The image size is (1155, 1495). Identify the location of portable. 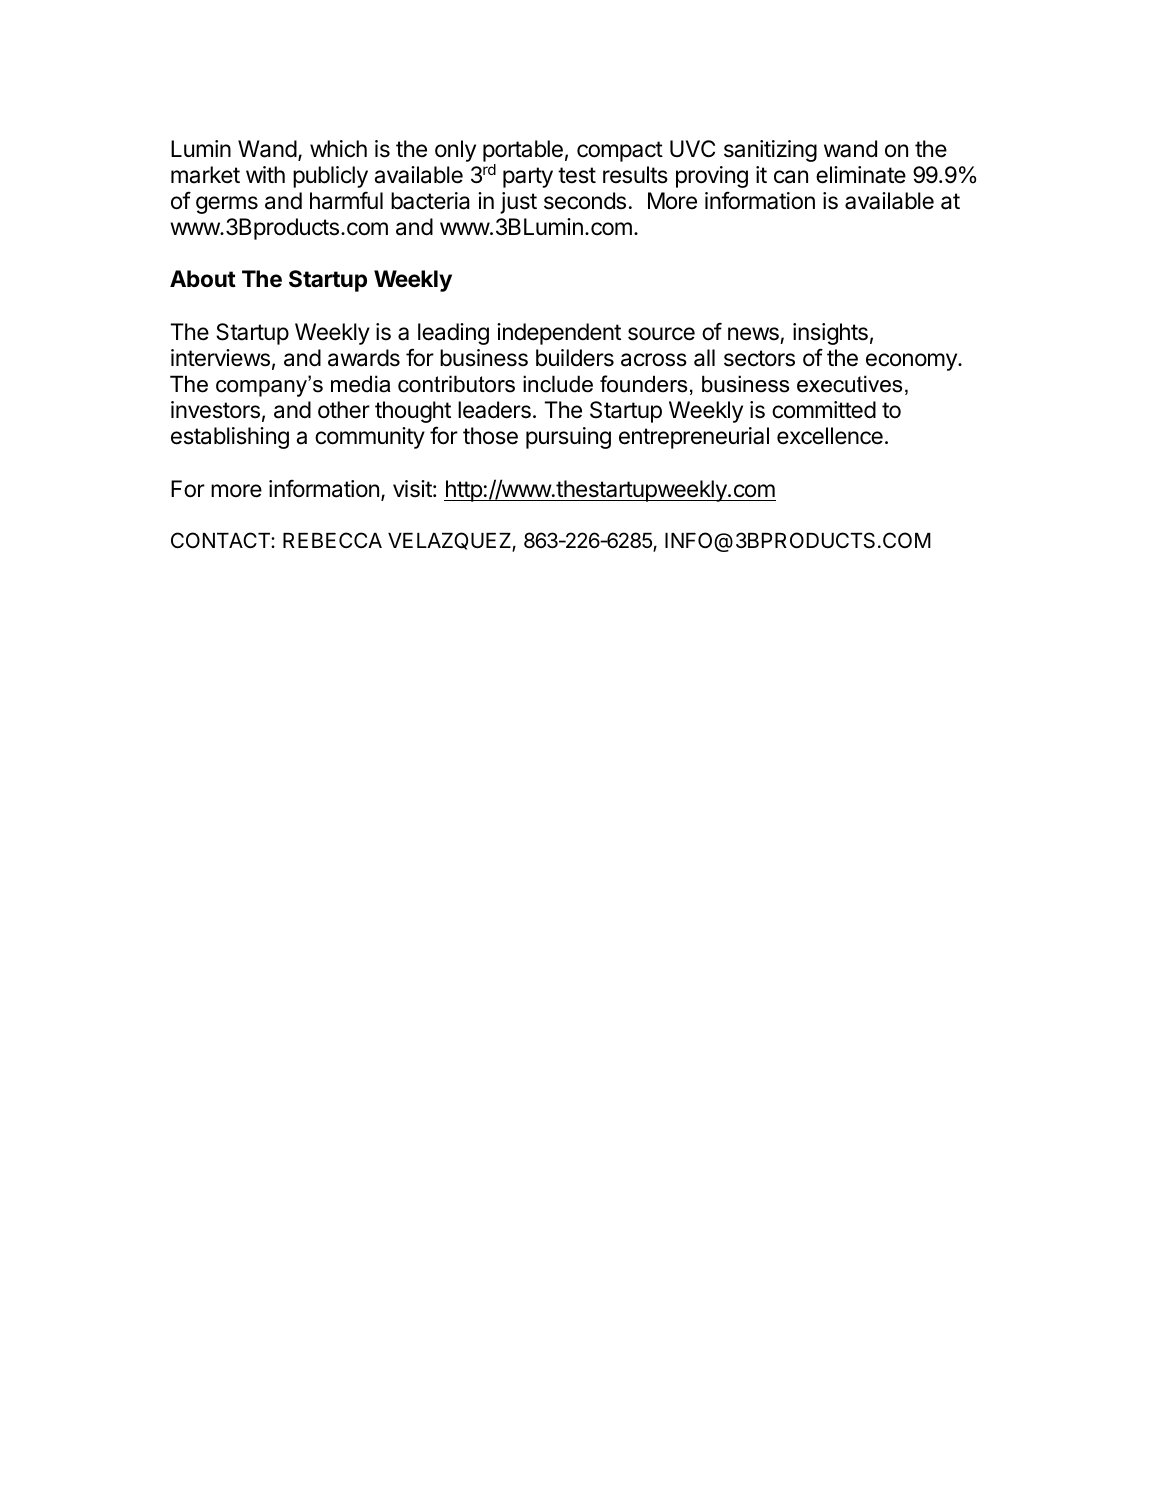
(523, 151).
